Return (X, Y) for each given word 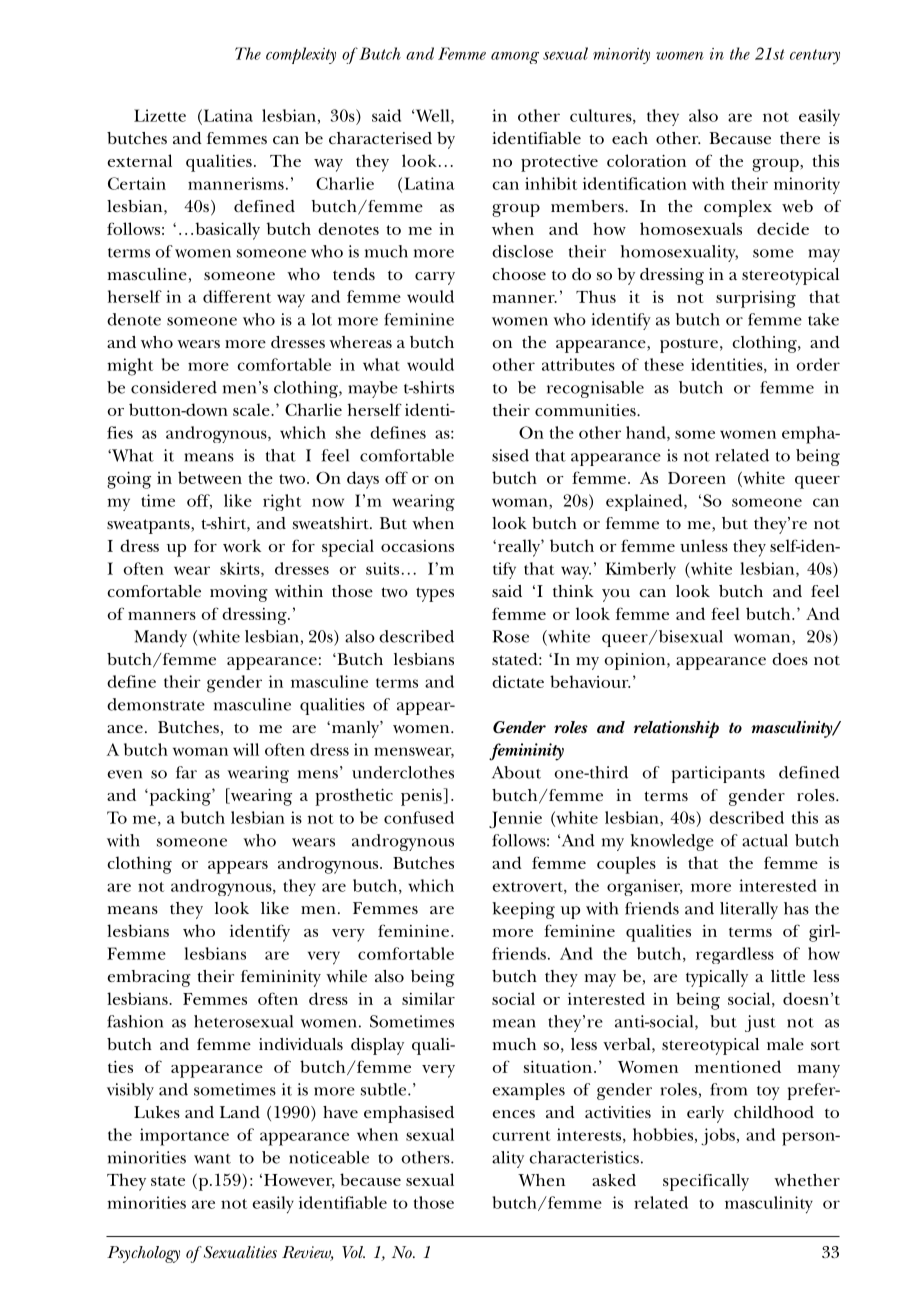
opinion (636, 661)
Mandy (160, 638)
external (139, 160)
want (212, 1159)
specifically (706, 1182)
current (521, 1136)
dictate (518, 681)
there (800, 138)
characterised (380, 138)
